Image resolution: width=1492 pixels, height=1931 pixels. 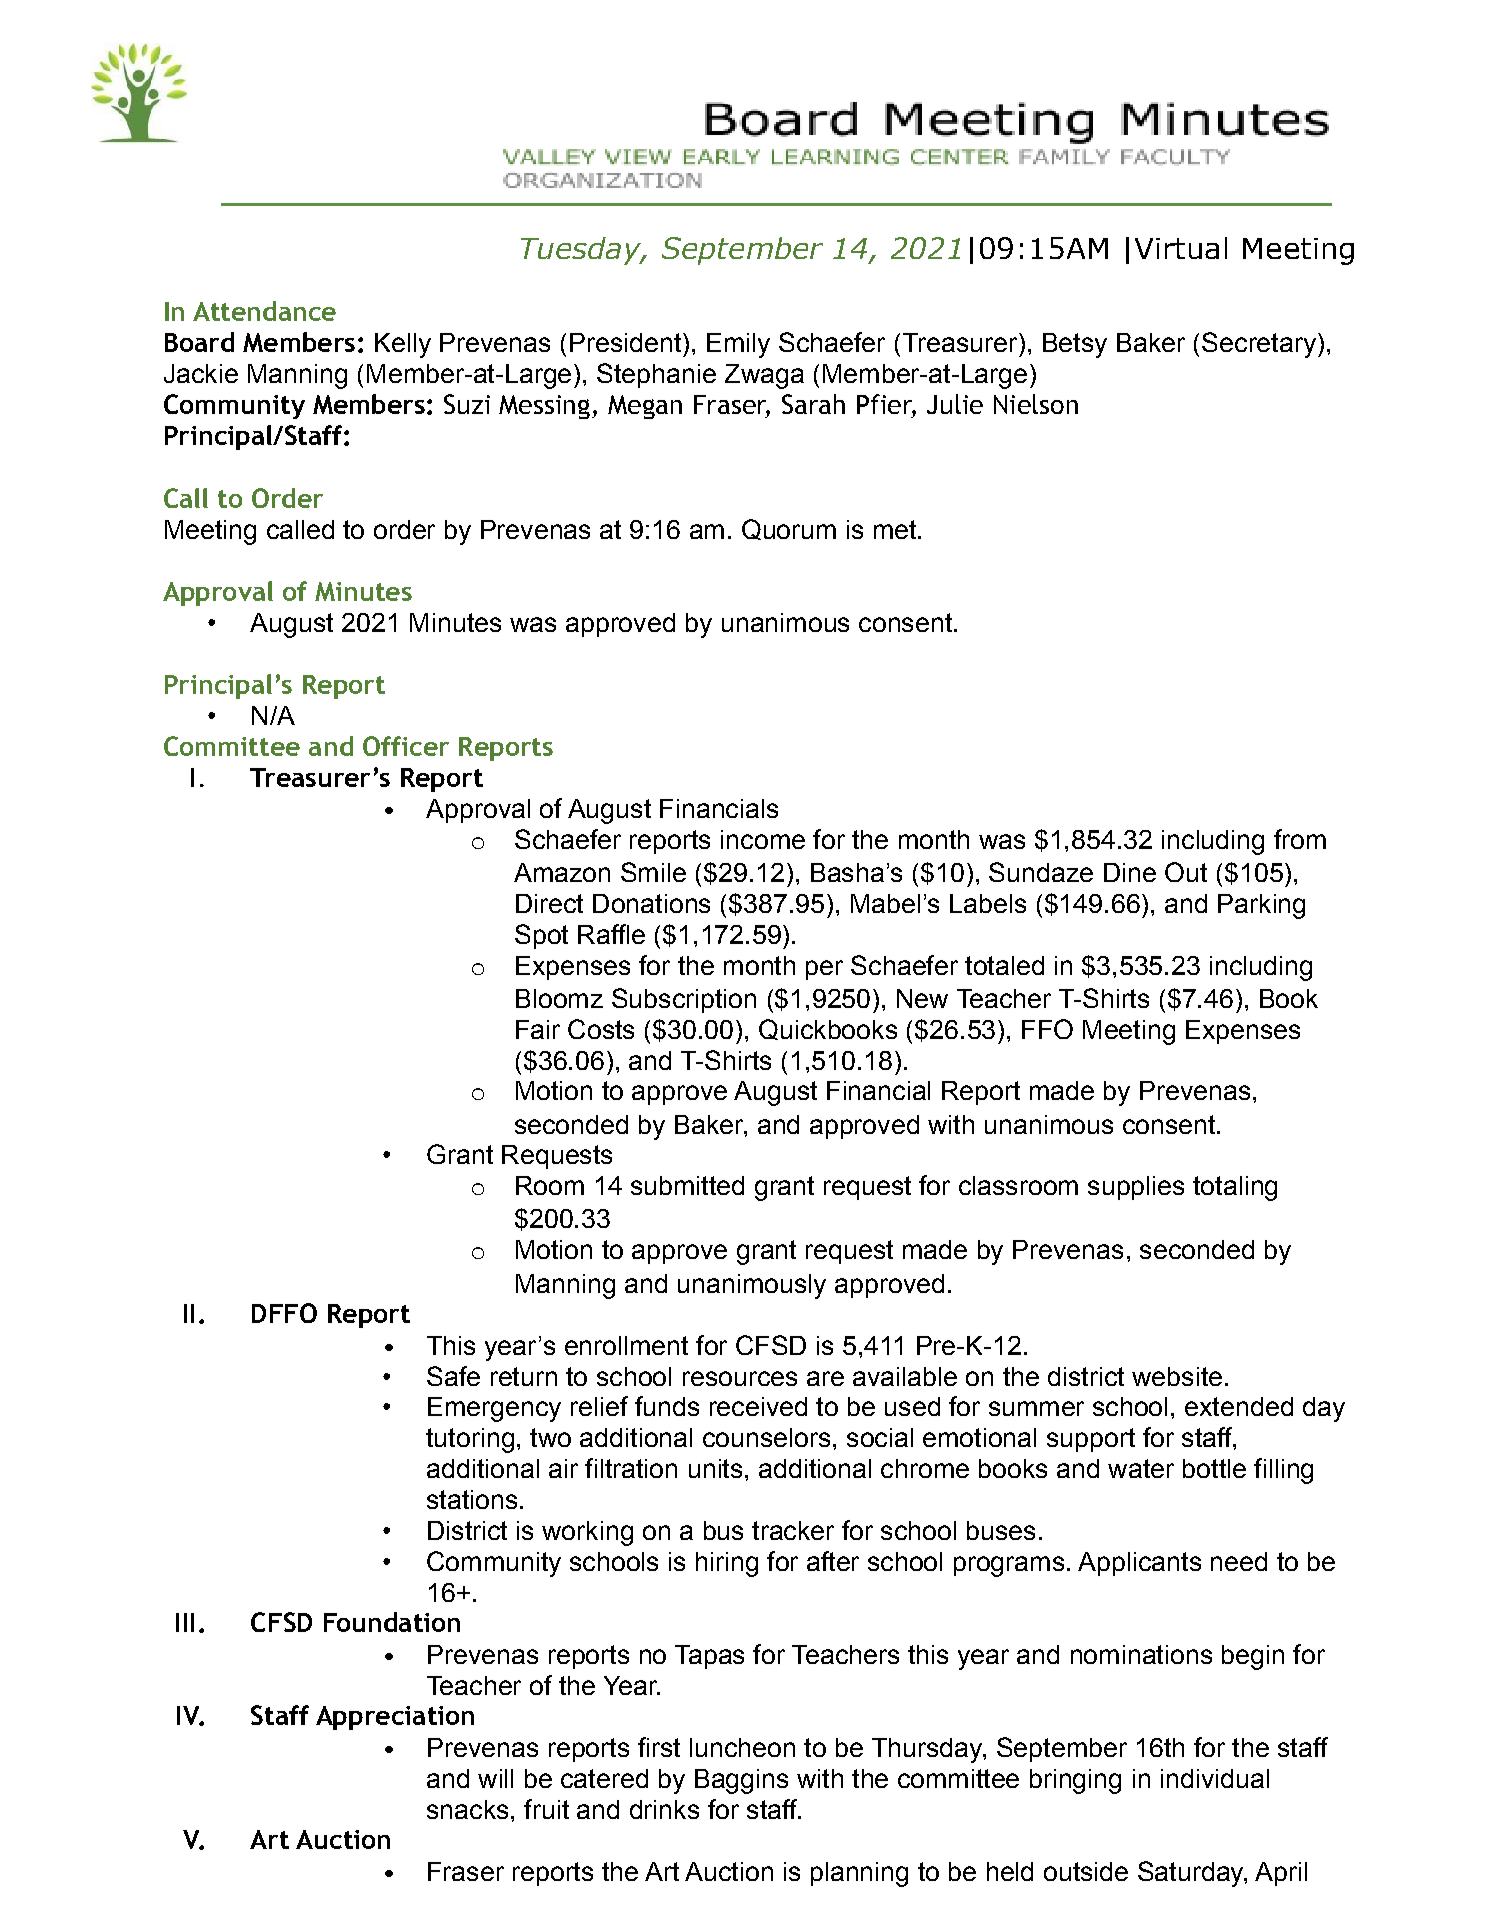 I want to click on Virtual, so click(x=1181, y=248).
